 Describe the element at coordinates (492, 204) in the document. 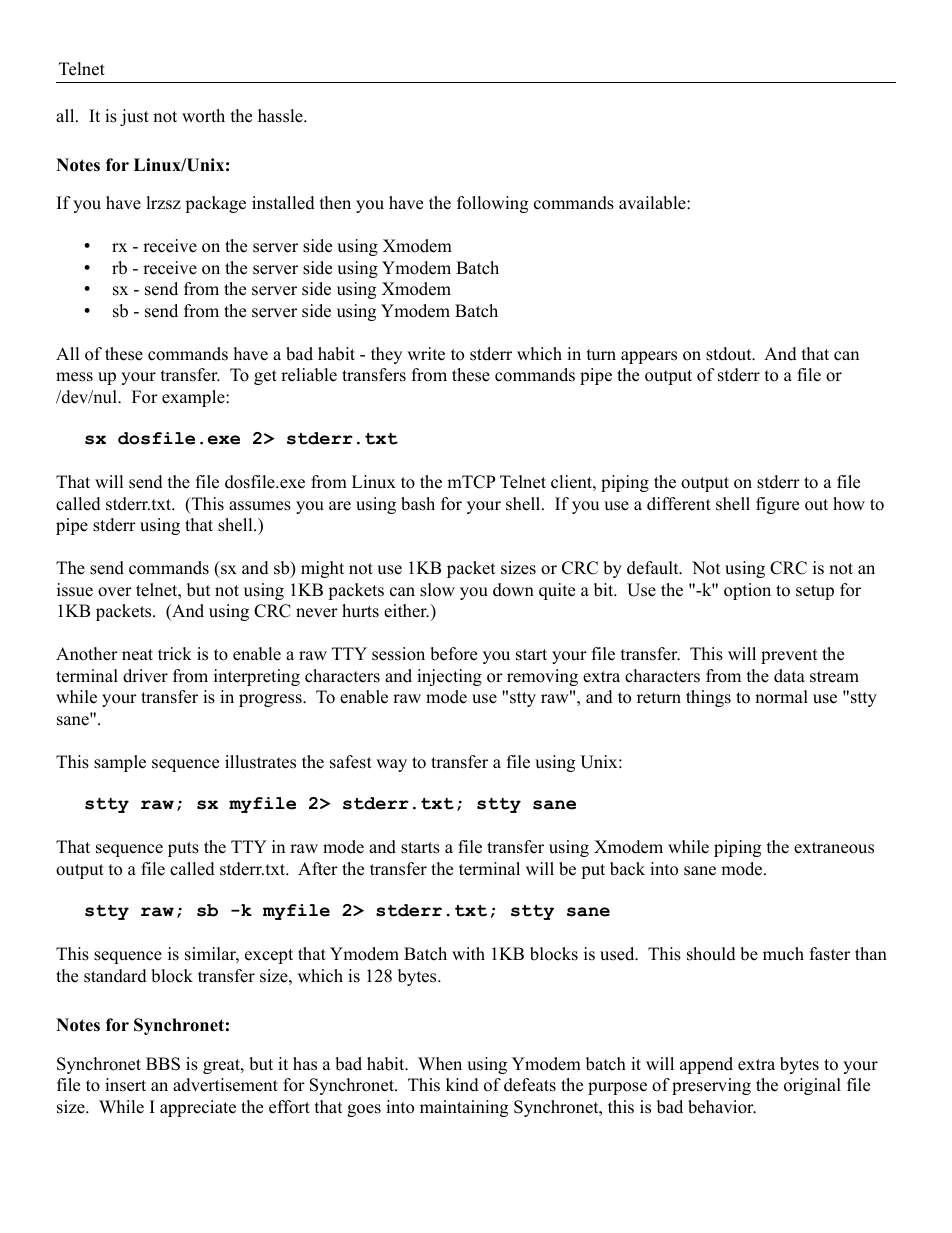

I see `following` at that location.
